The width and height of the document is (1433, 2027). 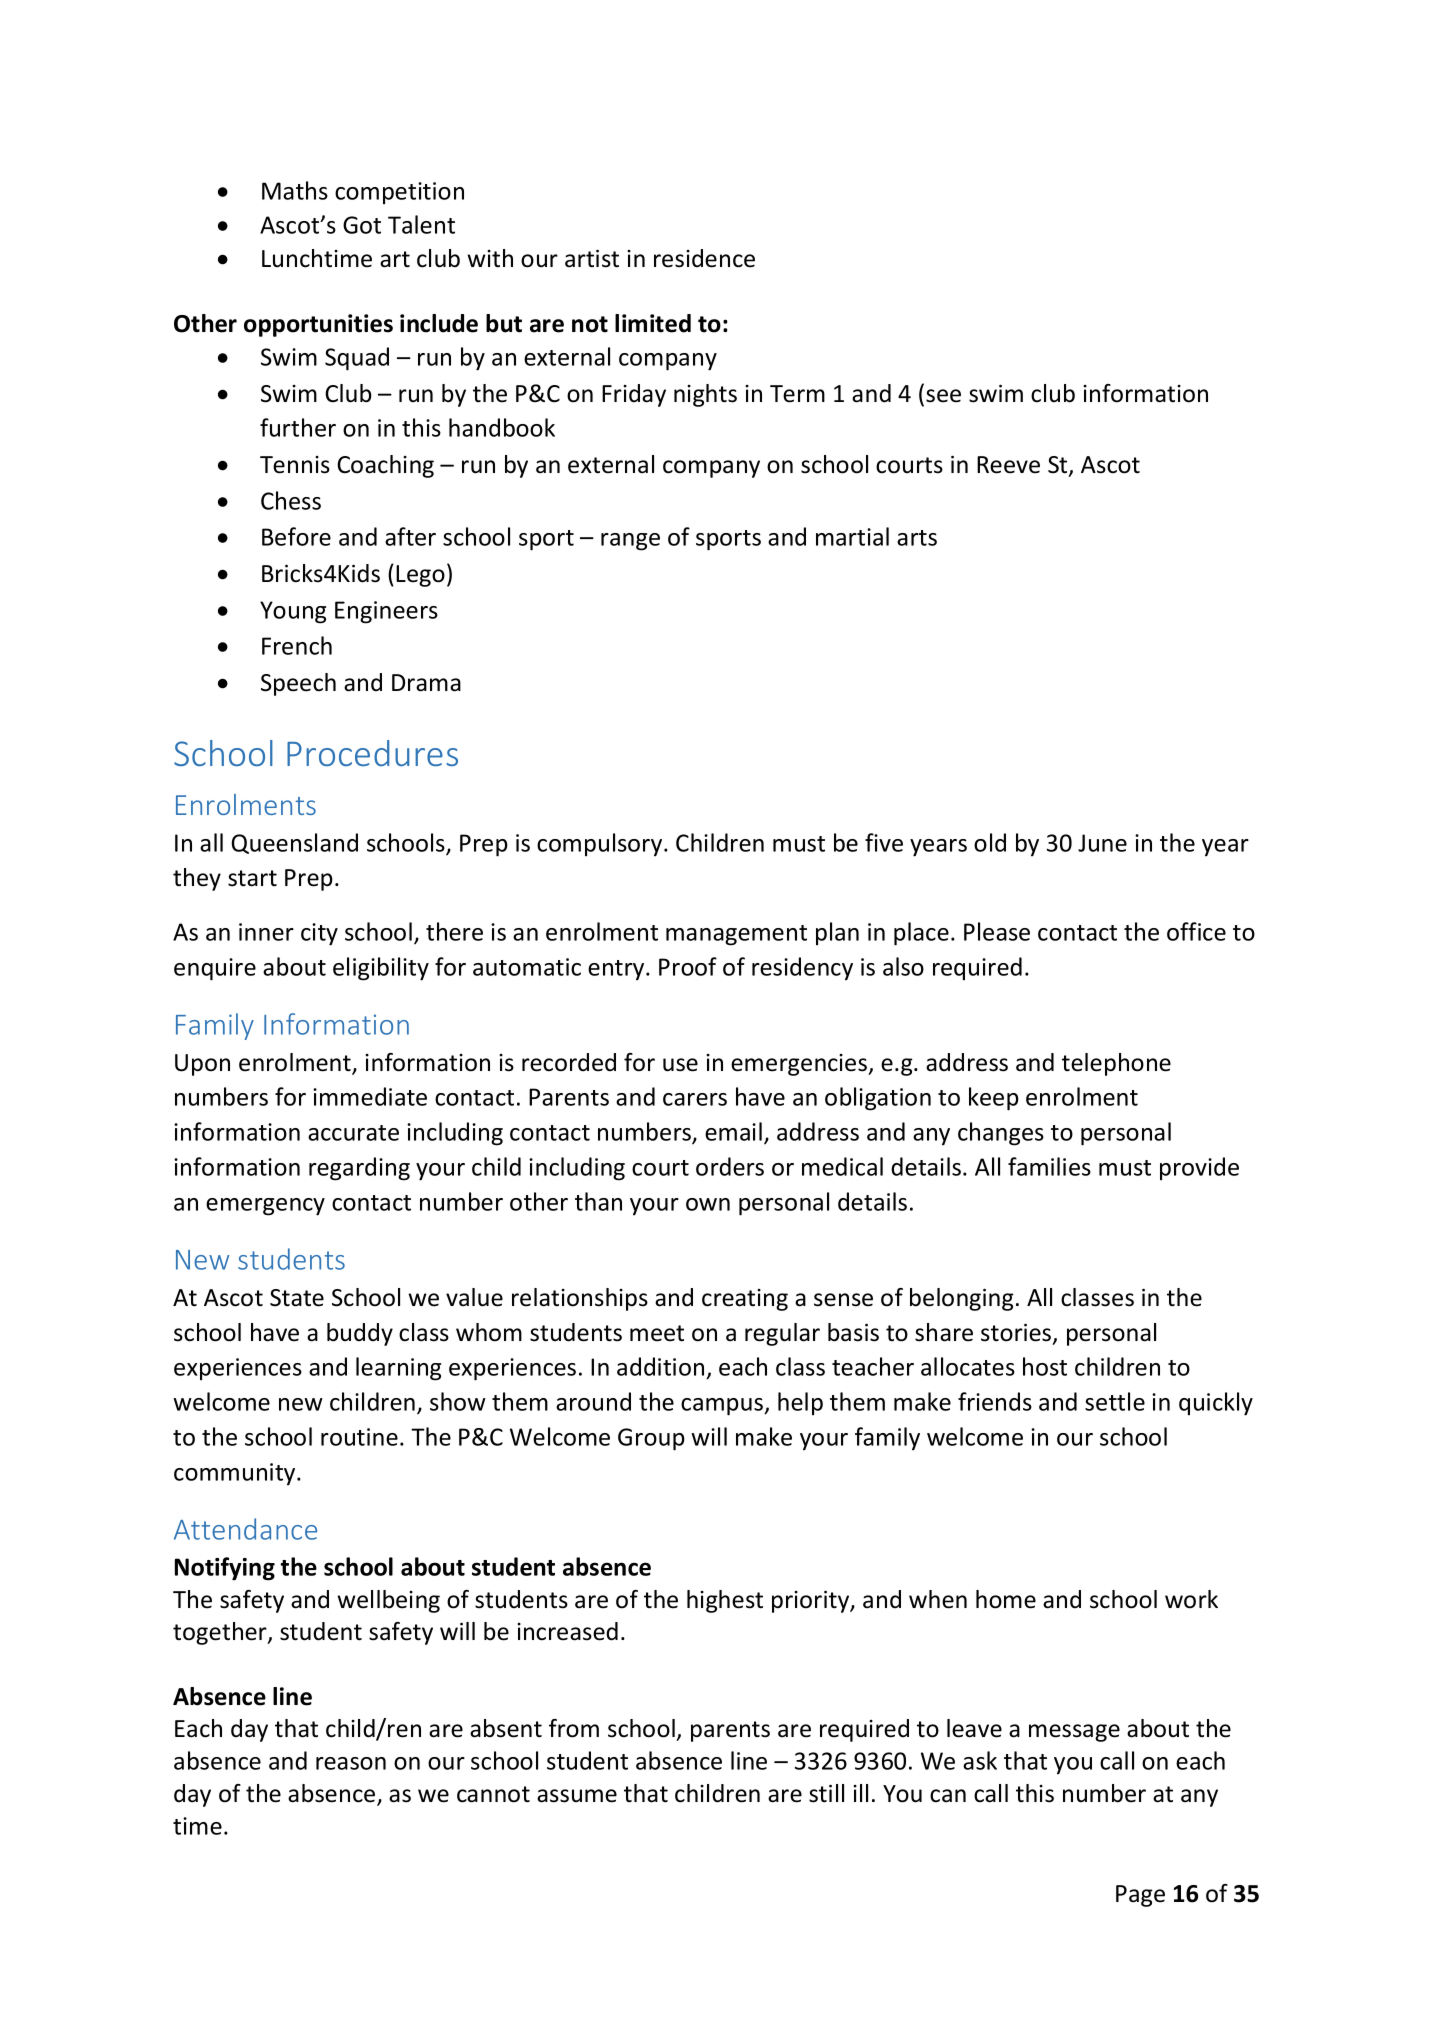 What do you see at coordinates (704, 258) in the document?
I see `residence` at bounding box center [704, 258].
